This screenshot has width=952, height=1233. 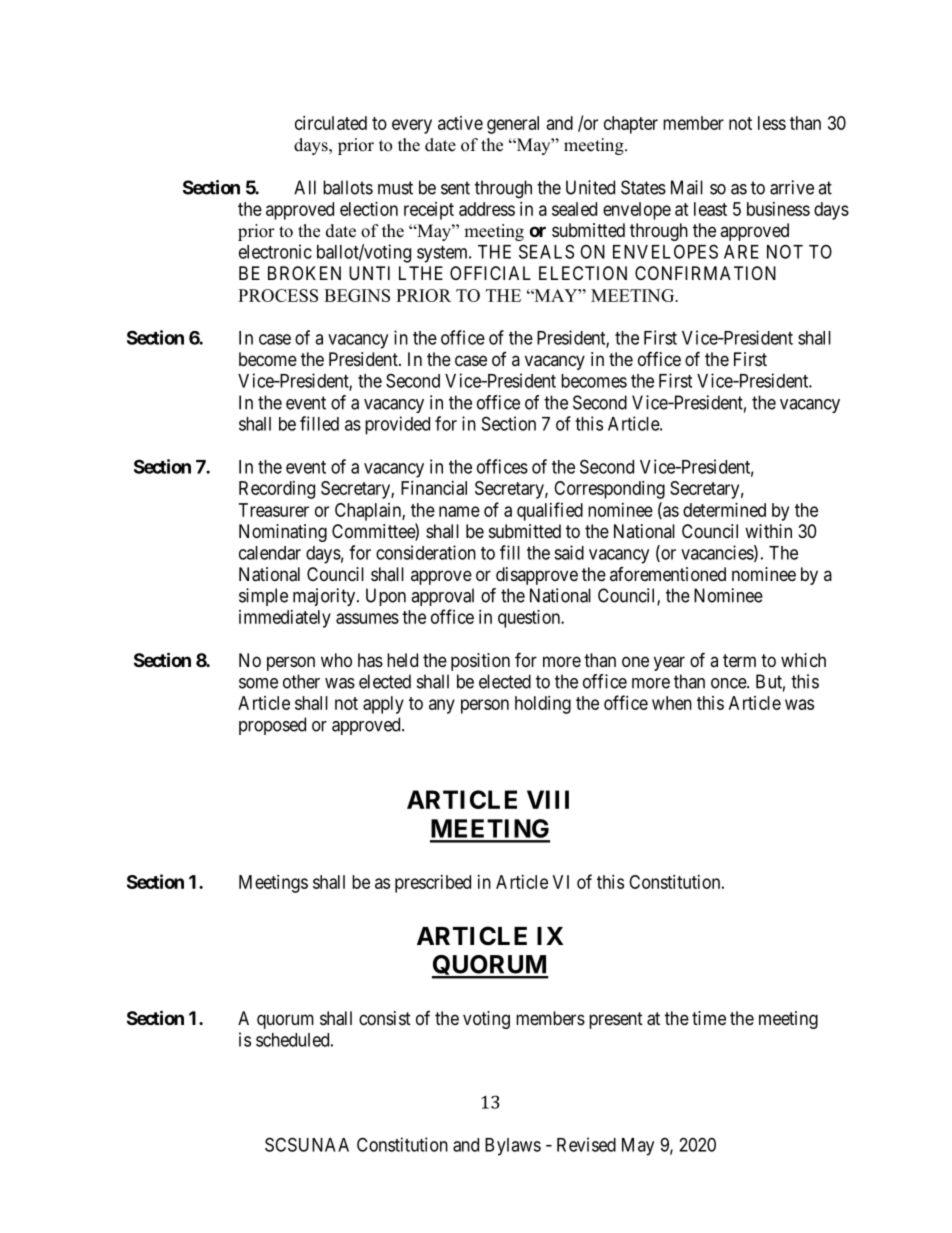 What do you see at coordinates (277, 490) in the screenshot?
I see `Recording` at bounding box center [277, 490].
